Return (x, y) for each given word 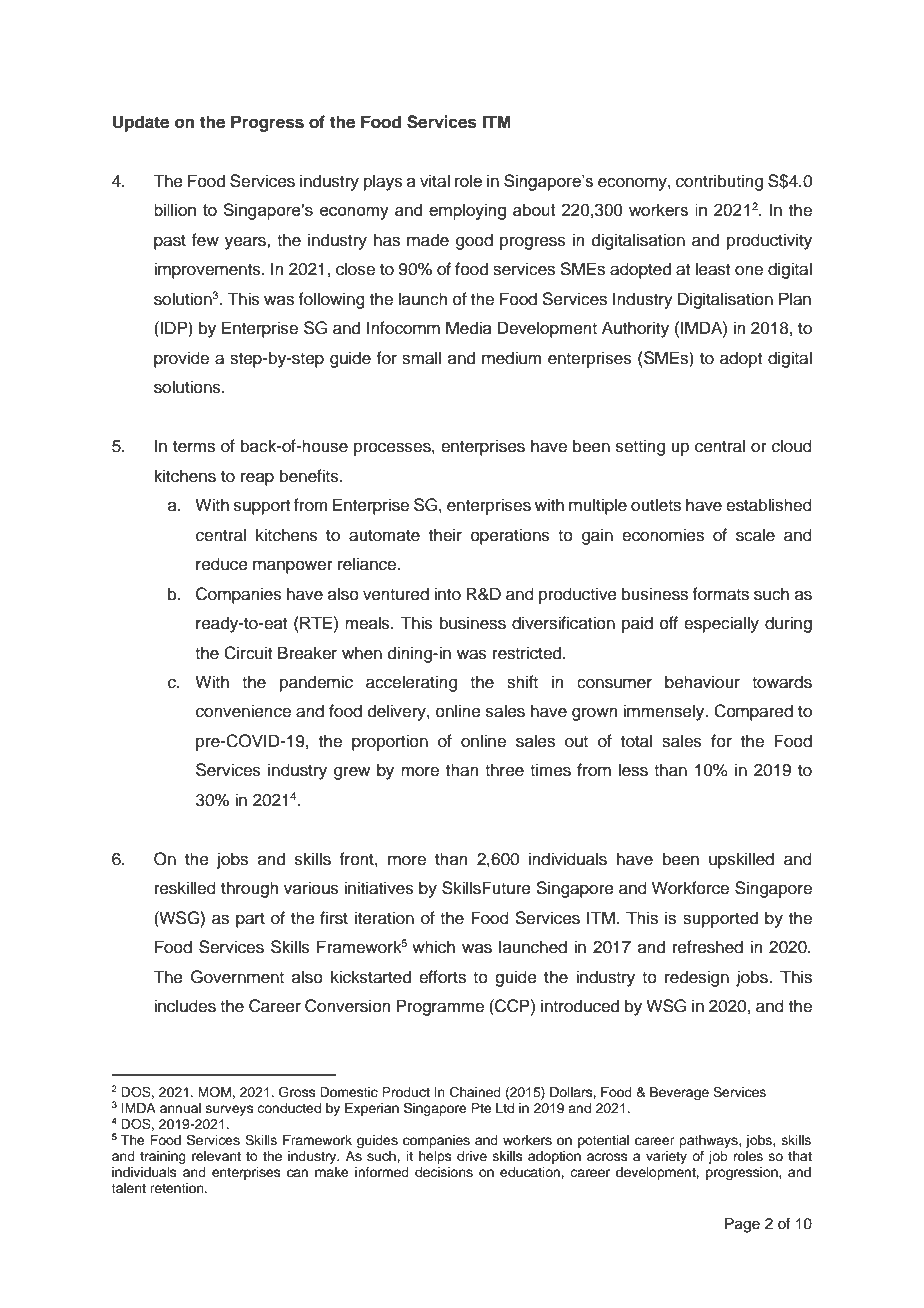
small (421, 358)
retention (178, 1188)
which (433, 947)
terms (194, 447)
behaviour (702, 682)
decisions (444, 1172)
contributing (719, 182)
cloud (792, 446)
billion (175, 209)
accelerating (411, 683)
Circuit (248, 653)
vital (435, 181)
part (250, 920)
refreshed (708, 947)
